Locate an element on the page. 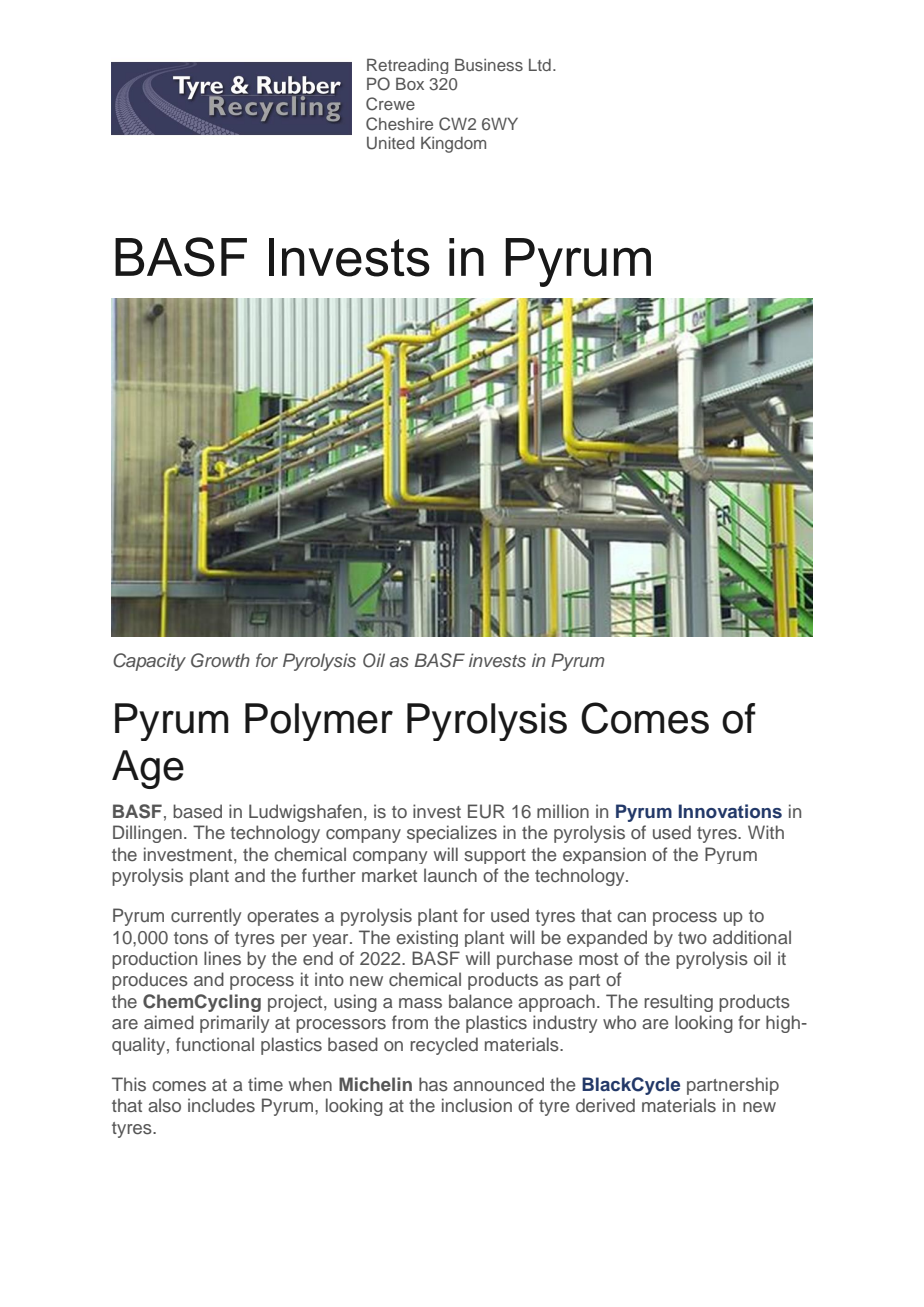 This document has width=924, height=1307. With is located at coordinates (766, 832).
